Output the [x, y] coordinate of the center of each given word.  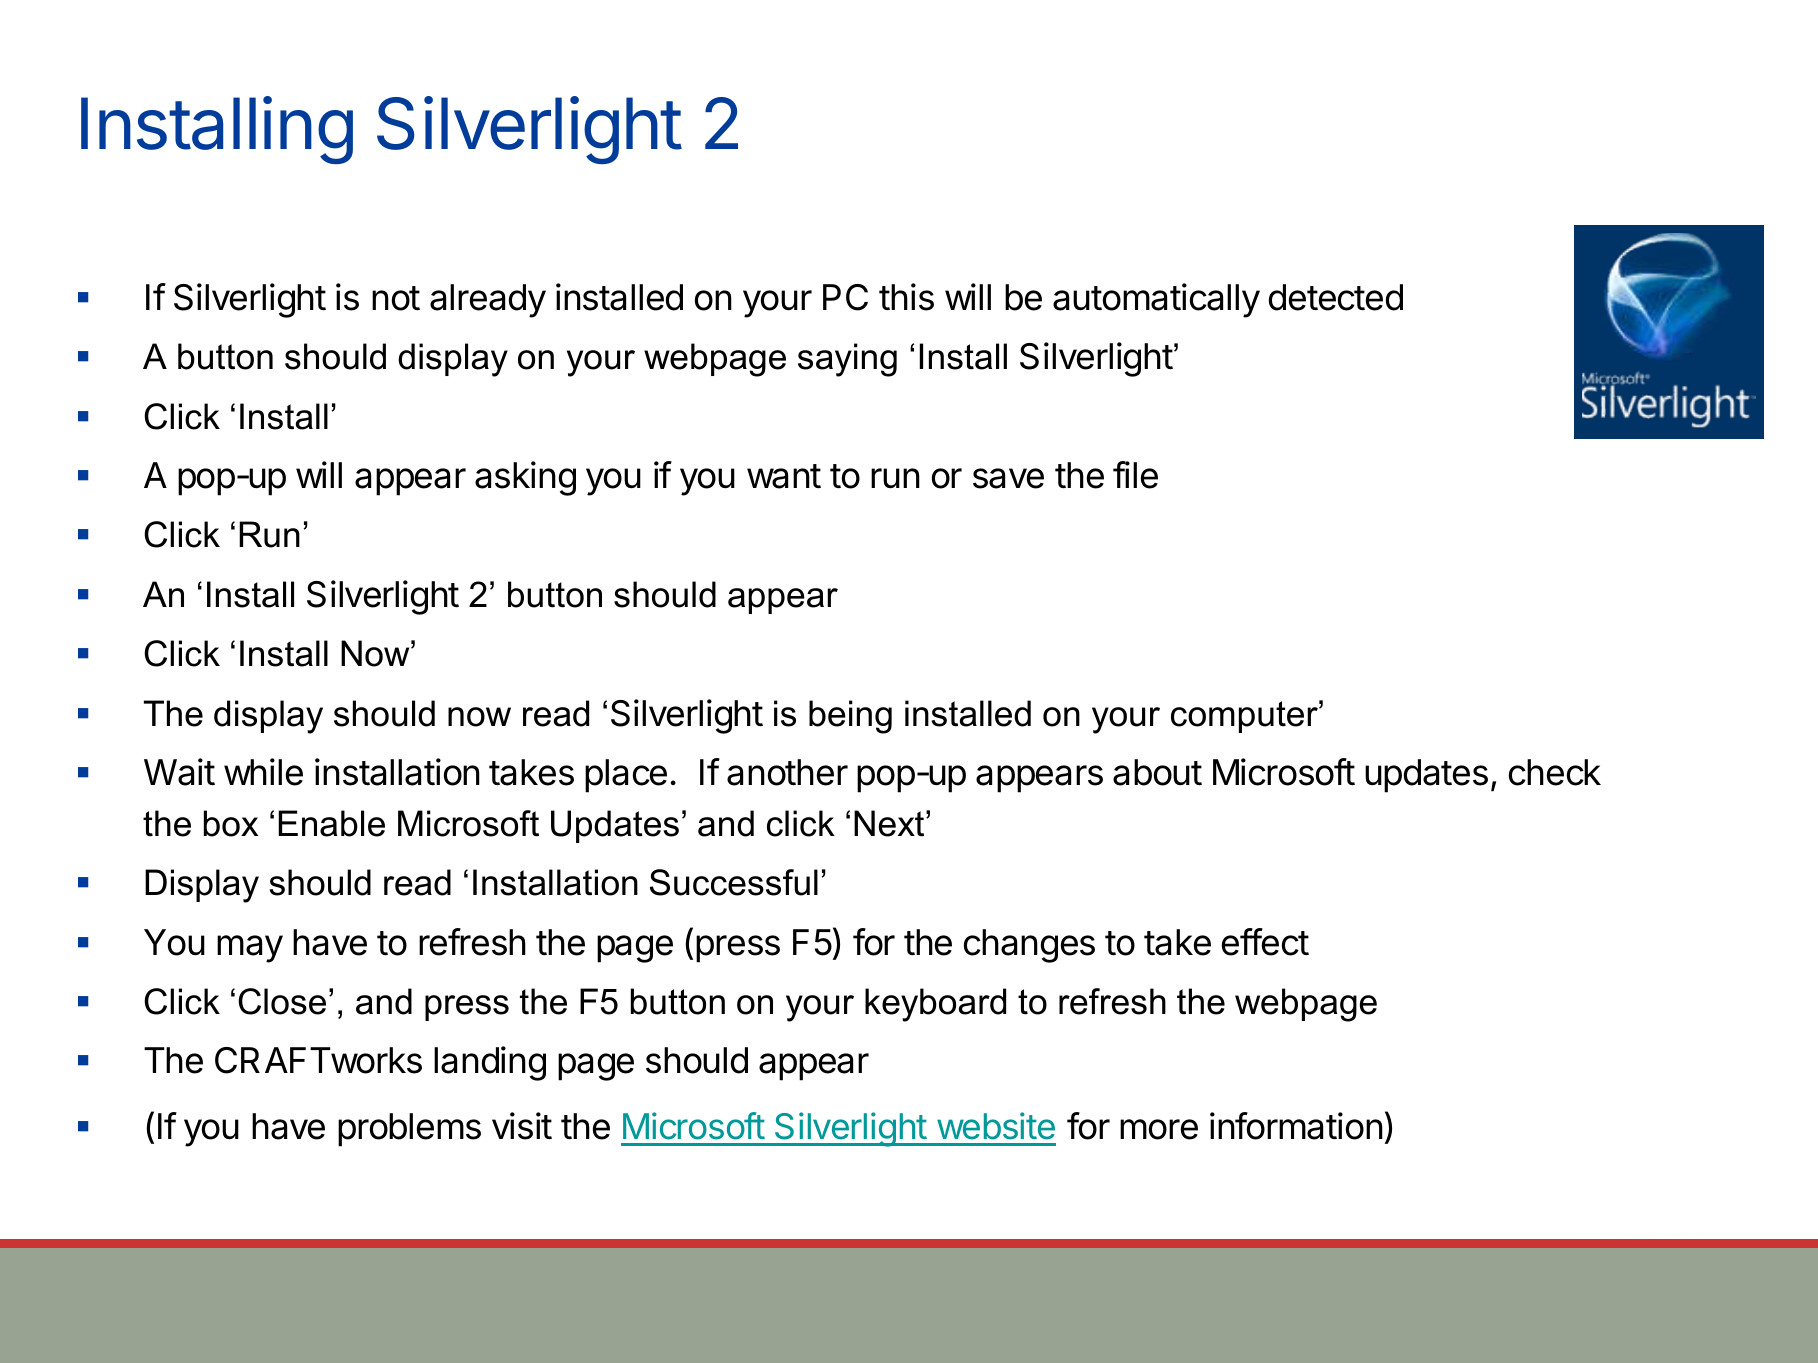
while [263, 772]
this [906, 297]
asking [525, 478]
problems [409, 1130]
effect [1265, 942]
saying [847, 360]
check [1555, 772]
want [784, 476]
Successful [734, 882]
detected [1336, 297]
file [1135, 475]
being [850, 717]
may [250, 949]
